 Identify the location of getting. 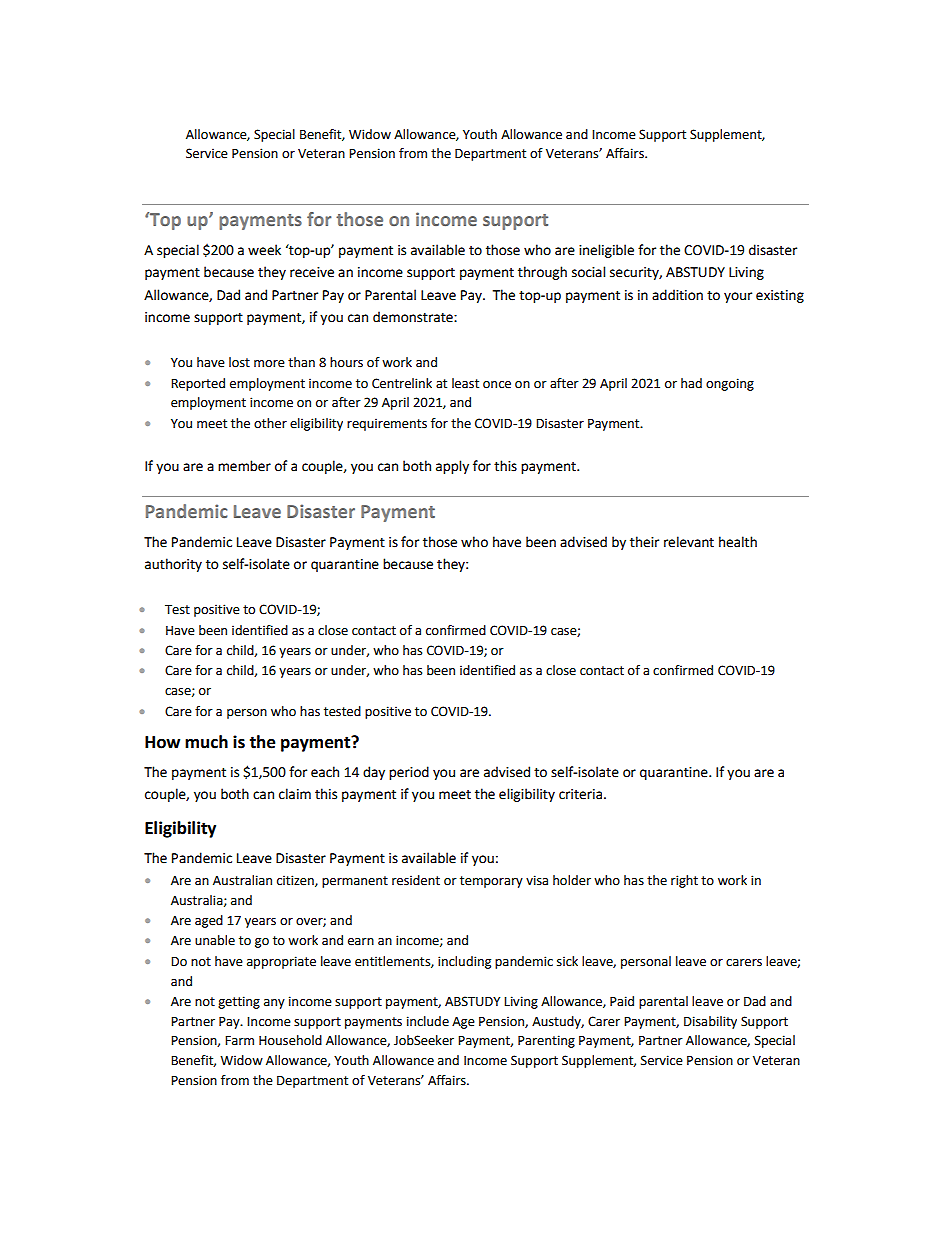
(239, 1002).
